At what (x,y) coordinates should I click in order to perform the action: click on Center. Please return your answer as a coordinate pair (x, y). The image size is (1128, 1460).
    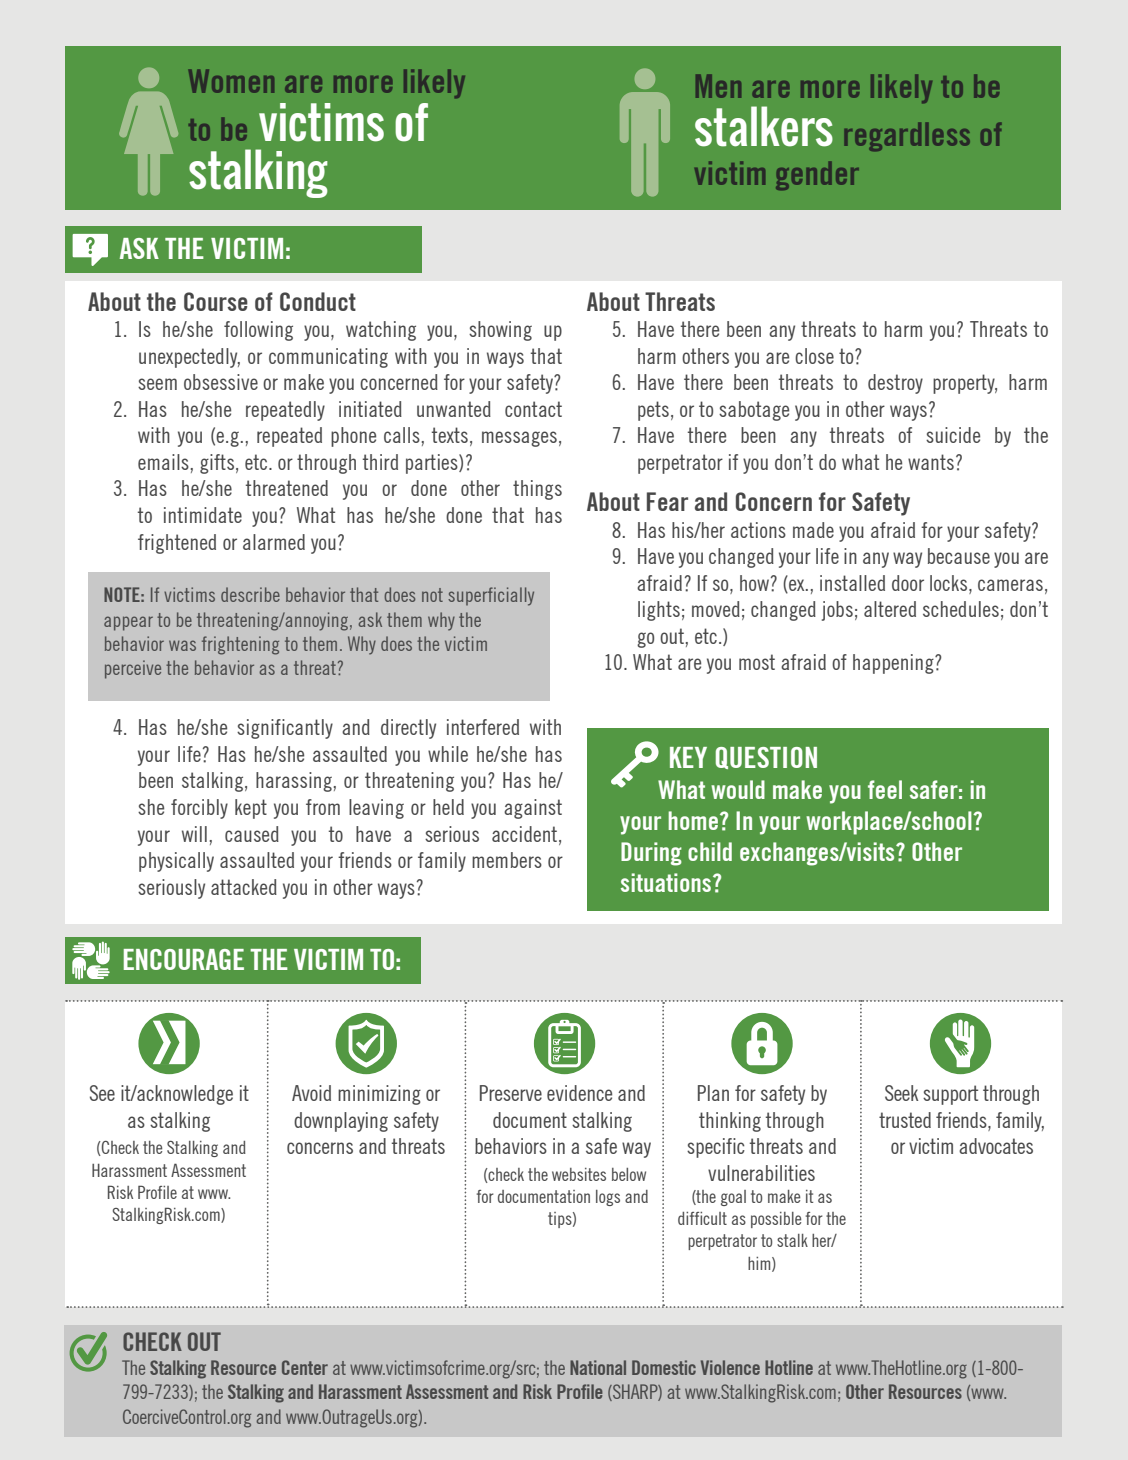
    Looking at the image, I should click on (305, 1367).
